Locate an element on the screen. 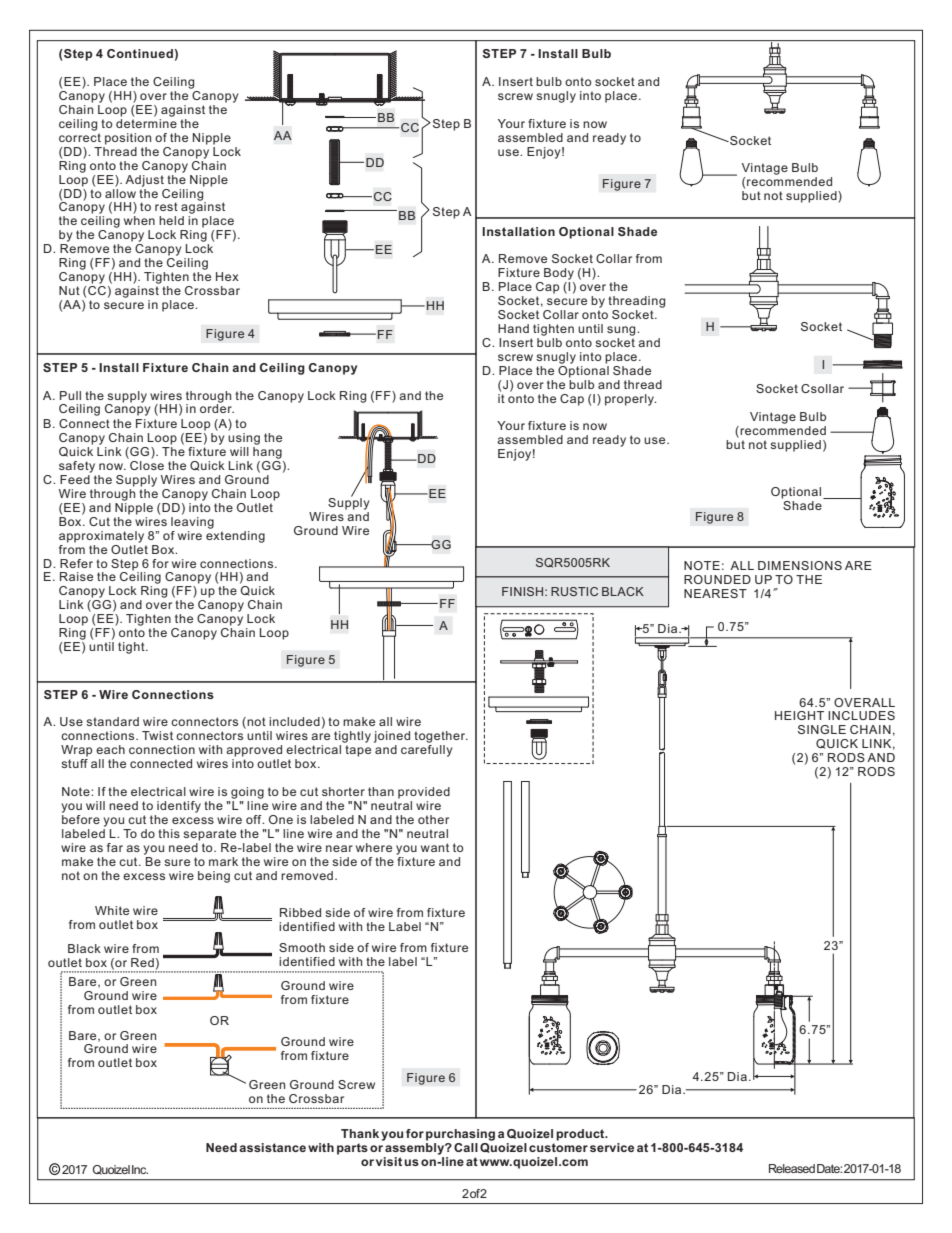 This screenshot has width=952, height=1233. Continued is located at coordinates (140, 53).
